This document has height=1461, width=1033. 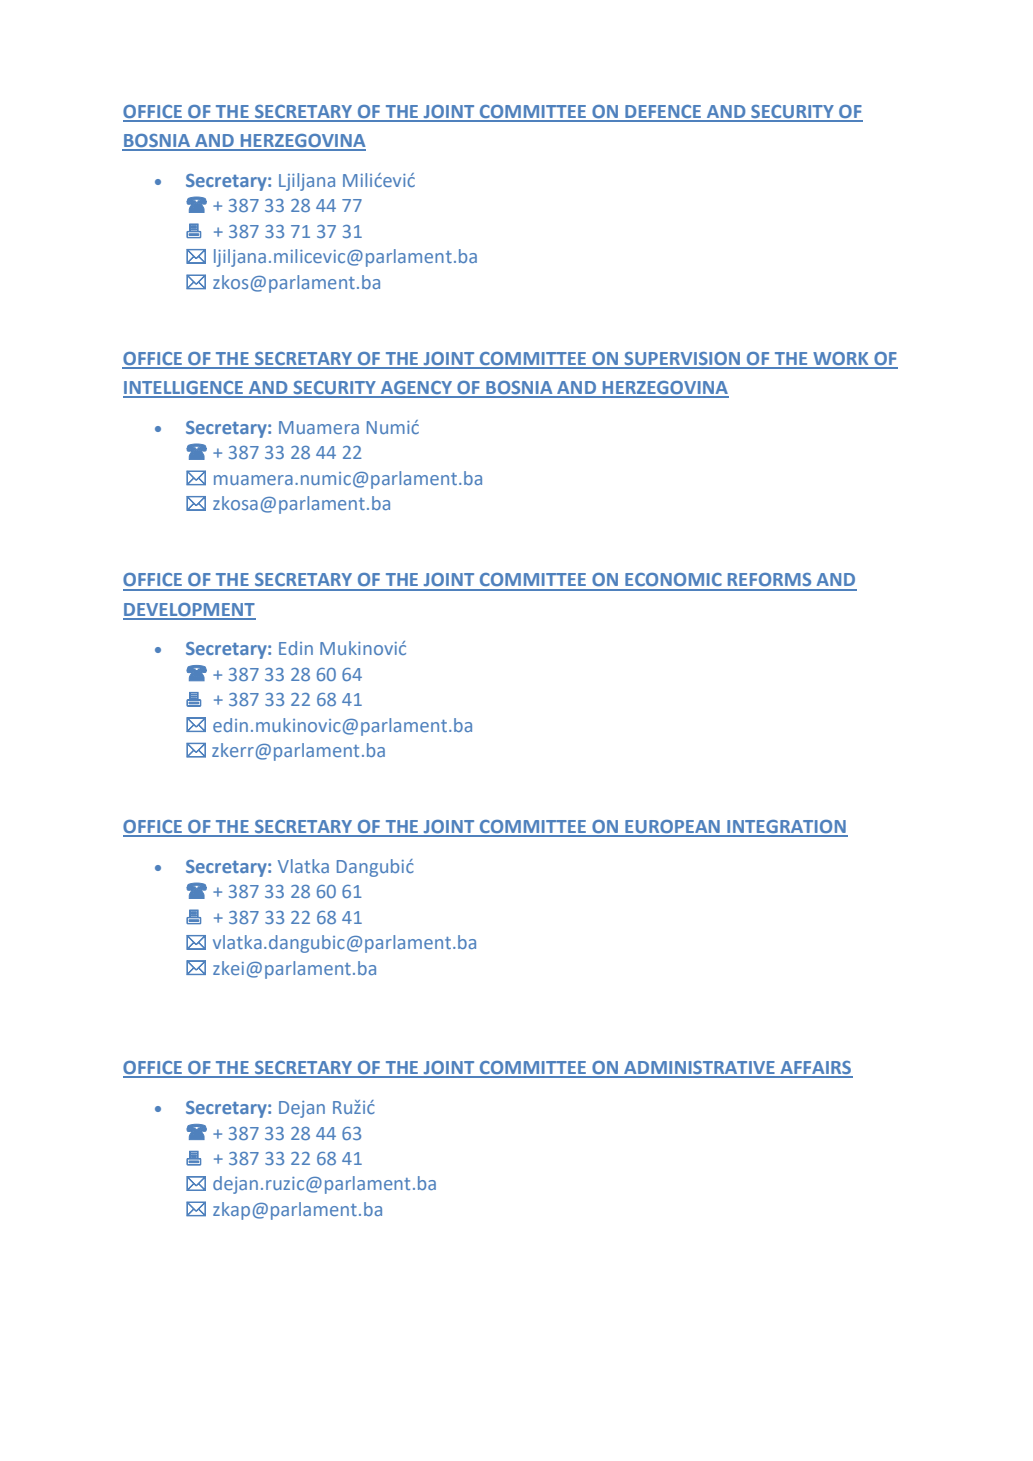 I want to click on INTELLIGENCE, so click(x=184, y=389).
